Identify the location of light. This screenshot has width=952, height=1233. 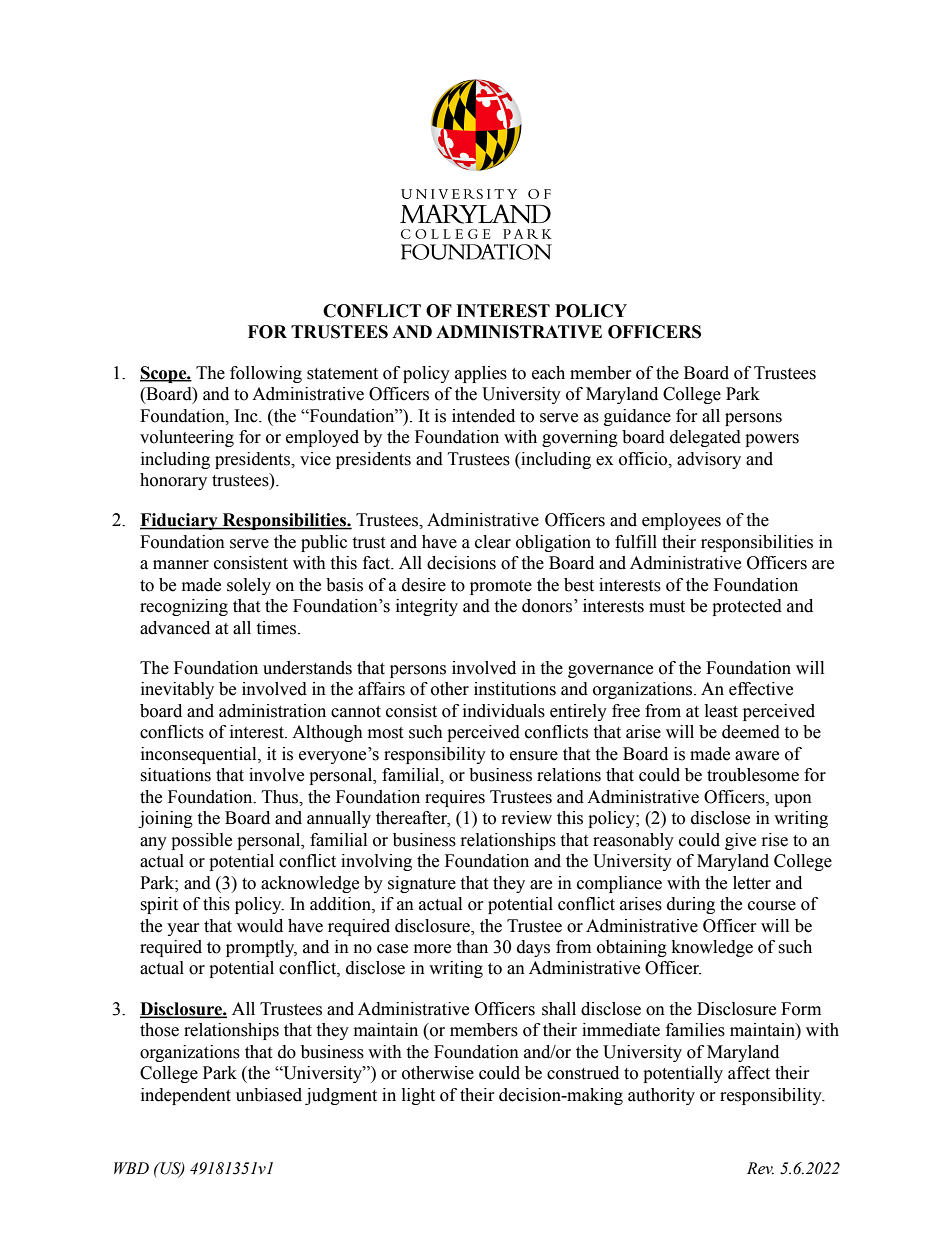
(418, 1096).
